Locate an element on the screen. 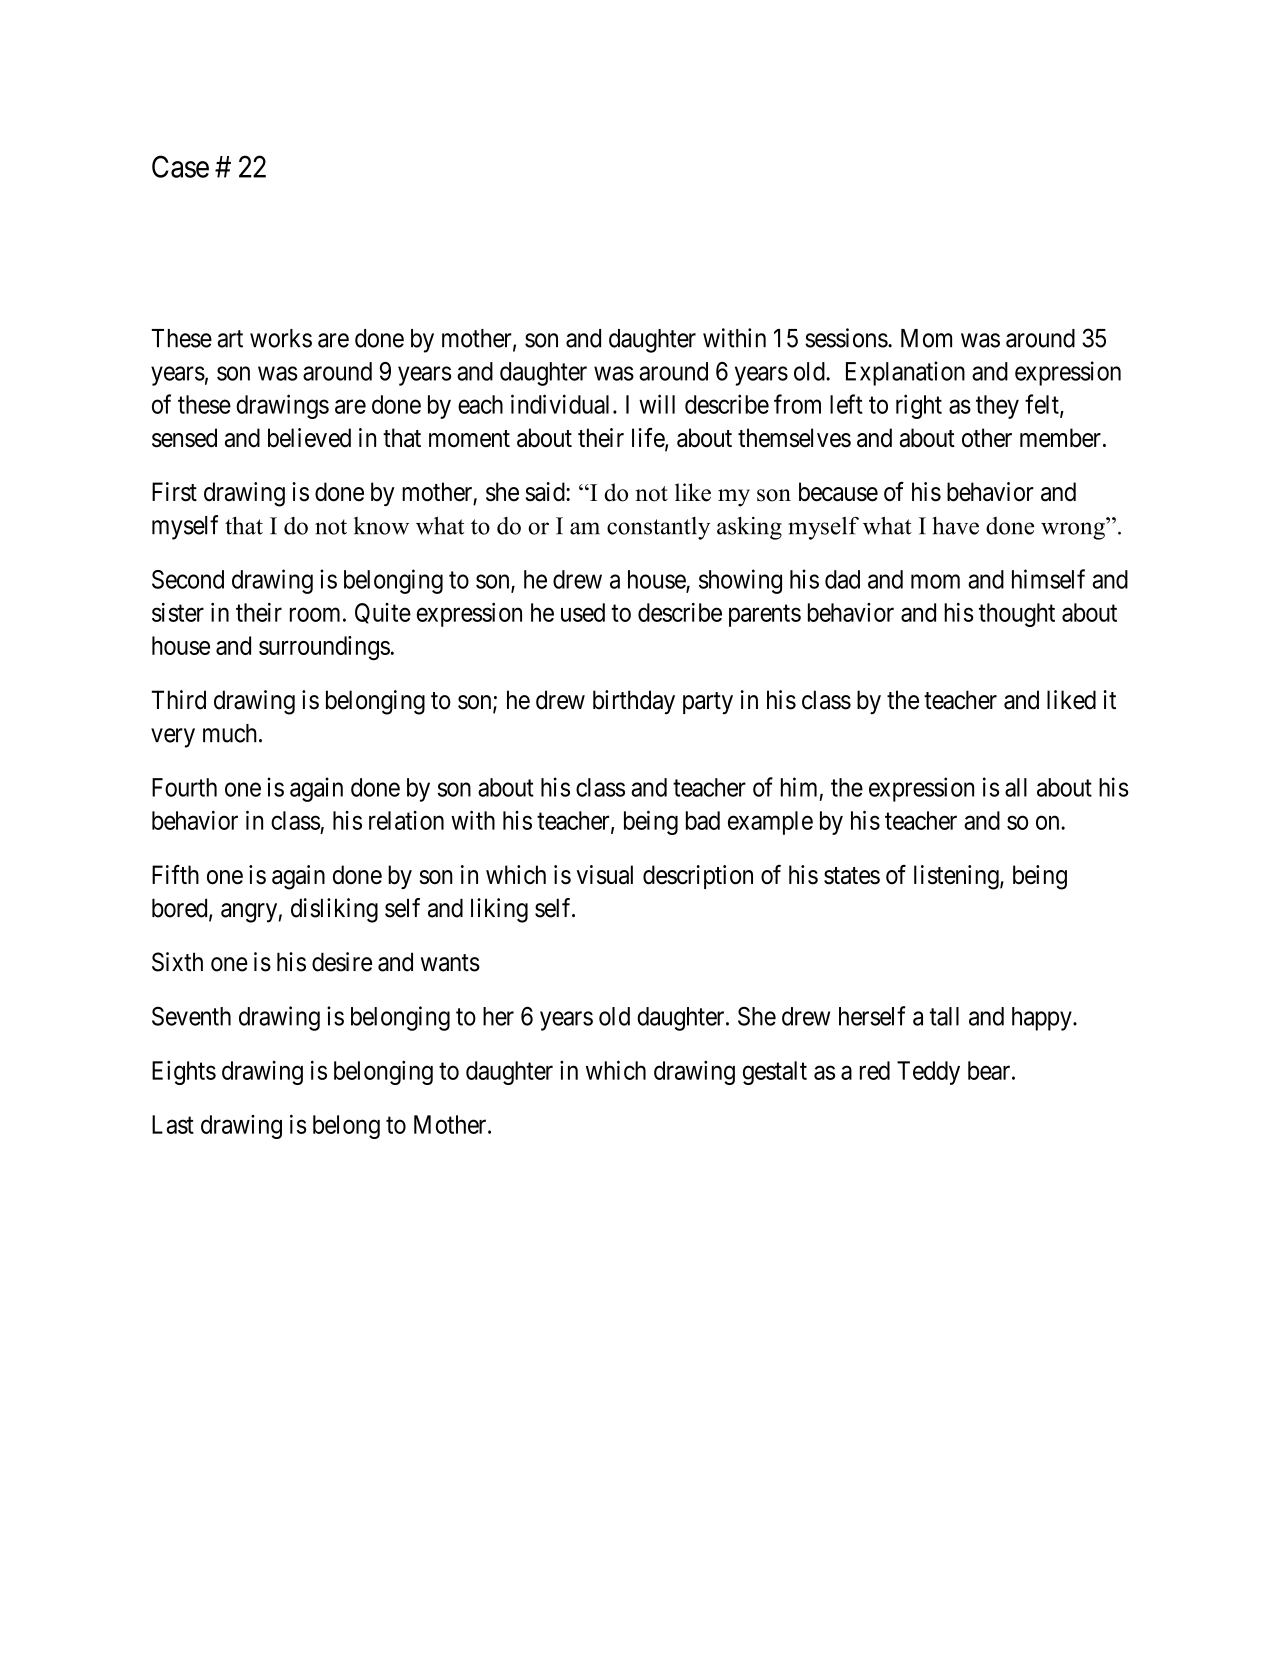  Fifth is located at coordinates (175, 874).
